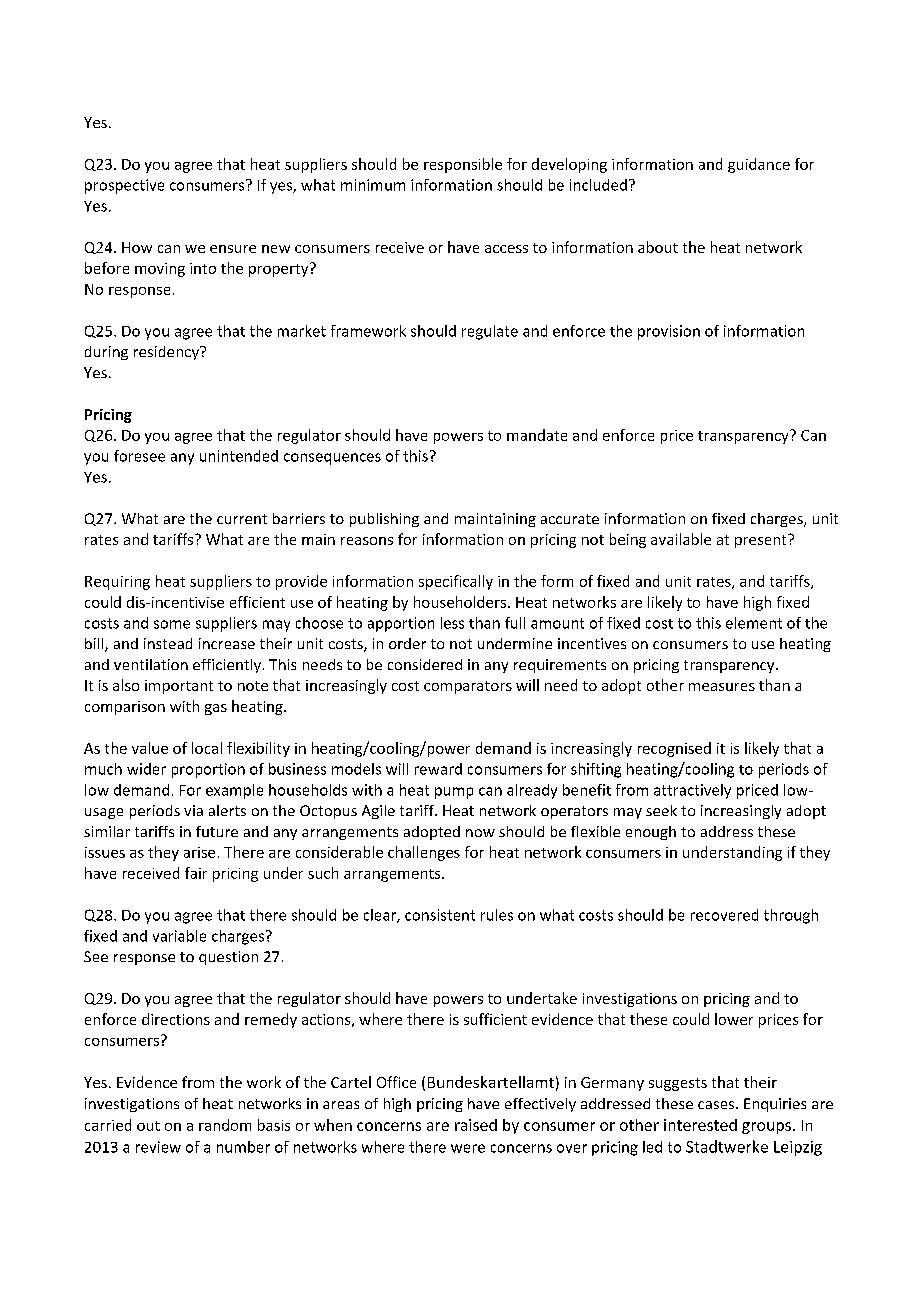 The image size is (924, 1308). What do you see at coordinates (158, 1147) in the screenshot?
I see `review` at bounding box center [158, 1147].
